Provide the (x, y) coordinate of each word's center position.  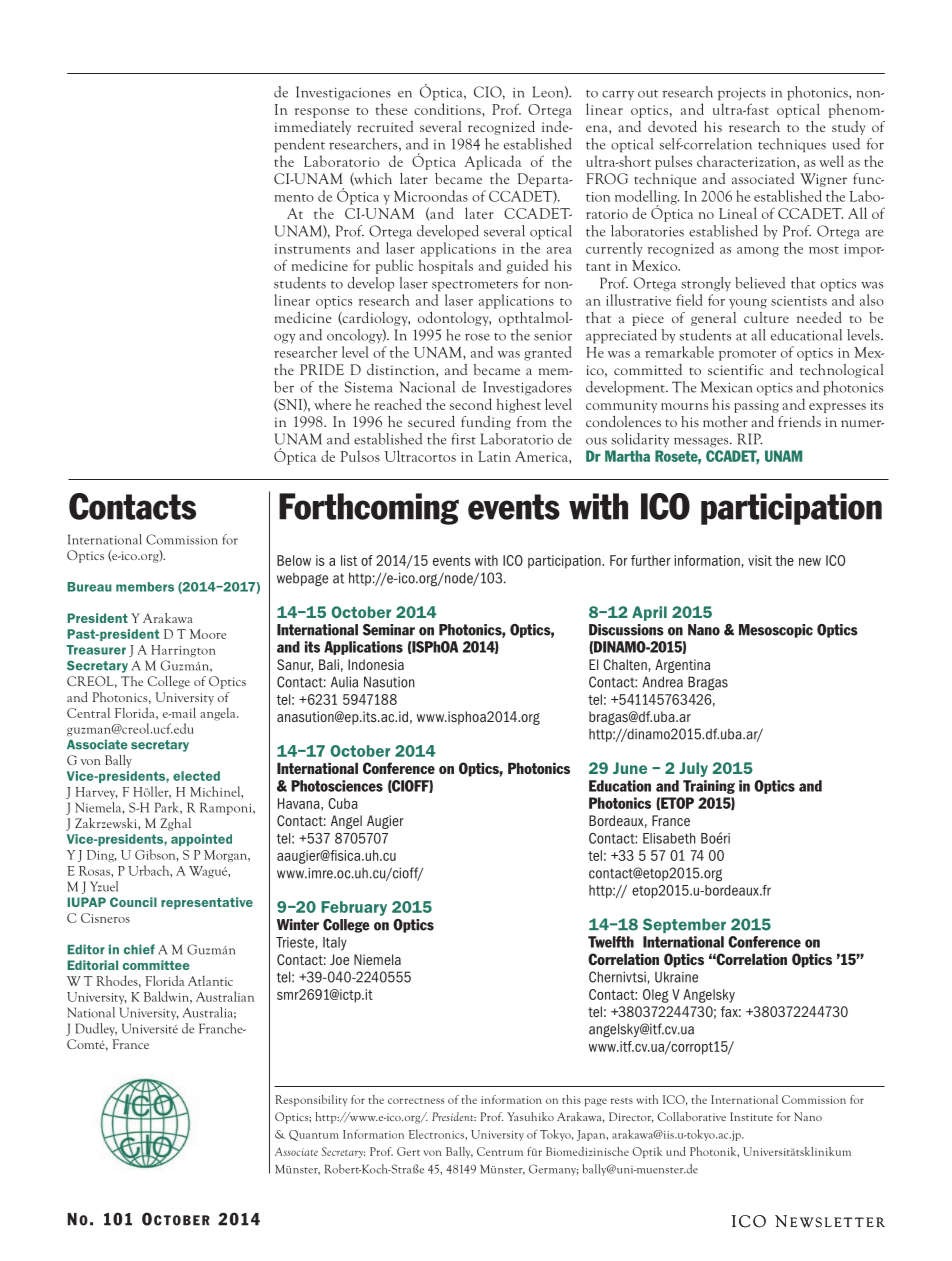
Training (709, 787)
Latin (494, 456)
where (332, 404)
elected (196, 776)
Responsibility (311, 1100)
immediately (313, 127)
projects (742, 94)
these (392, 109)
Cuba (343, 803)
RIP (750, 439)
